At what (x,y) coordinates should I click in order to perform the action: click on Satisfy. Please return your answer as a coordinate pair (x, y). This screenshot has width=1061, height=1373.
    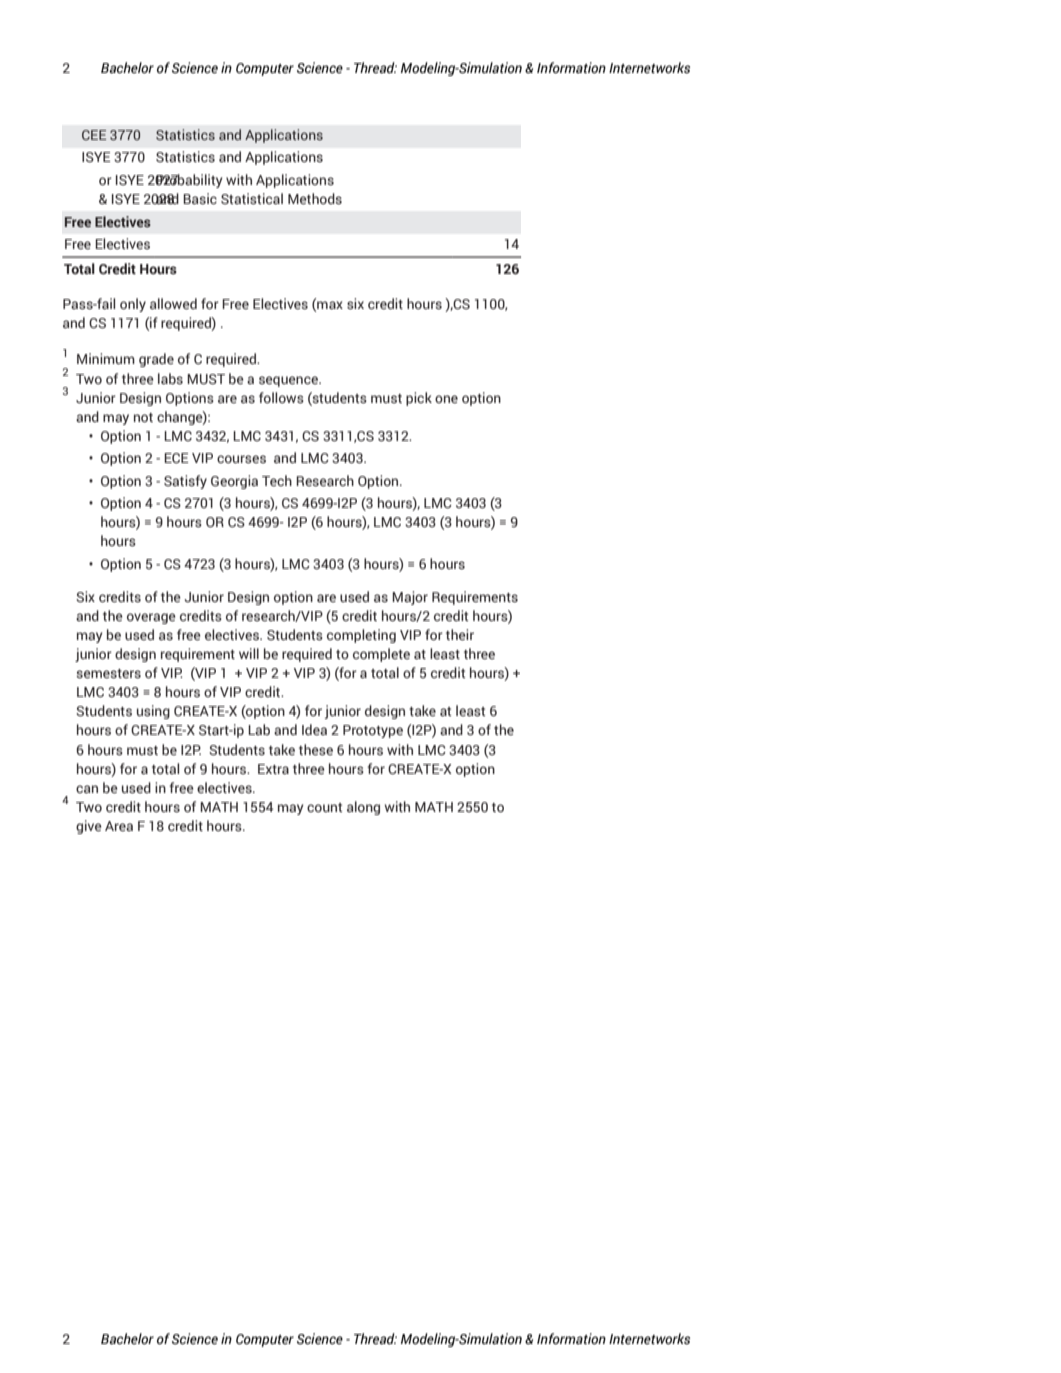
    Looking at the image, I should click on (185, 482).
